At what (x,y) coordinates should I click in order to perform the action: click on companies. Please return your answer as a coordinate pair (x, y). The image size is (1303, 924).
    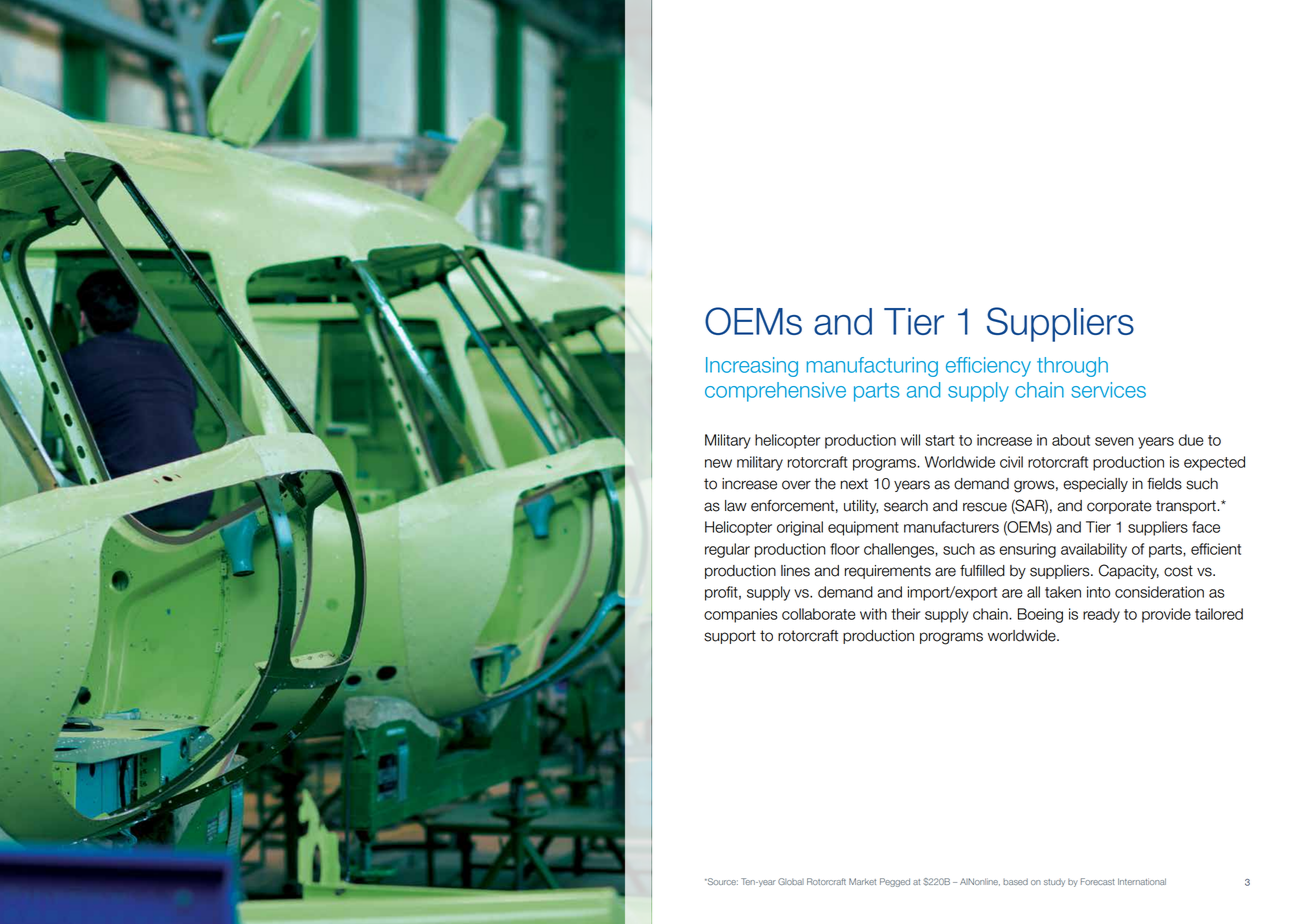
    Looking at the image, I should click on (741, 615).
